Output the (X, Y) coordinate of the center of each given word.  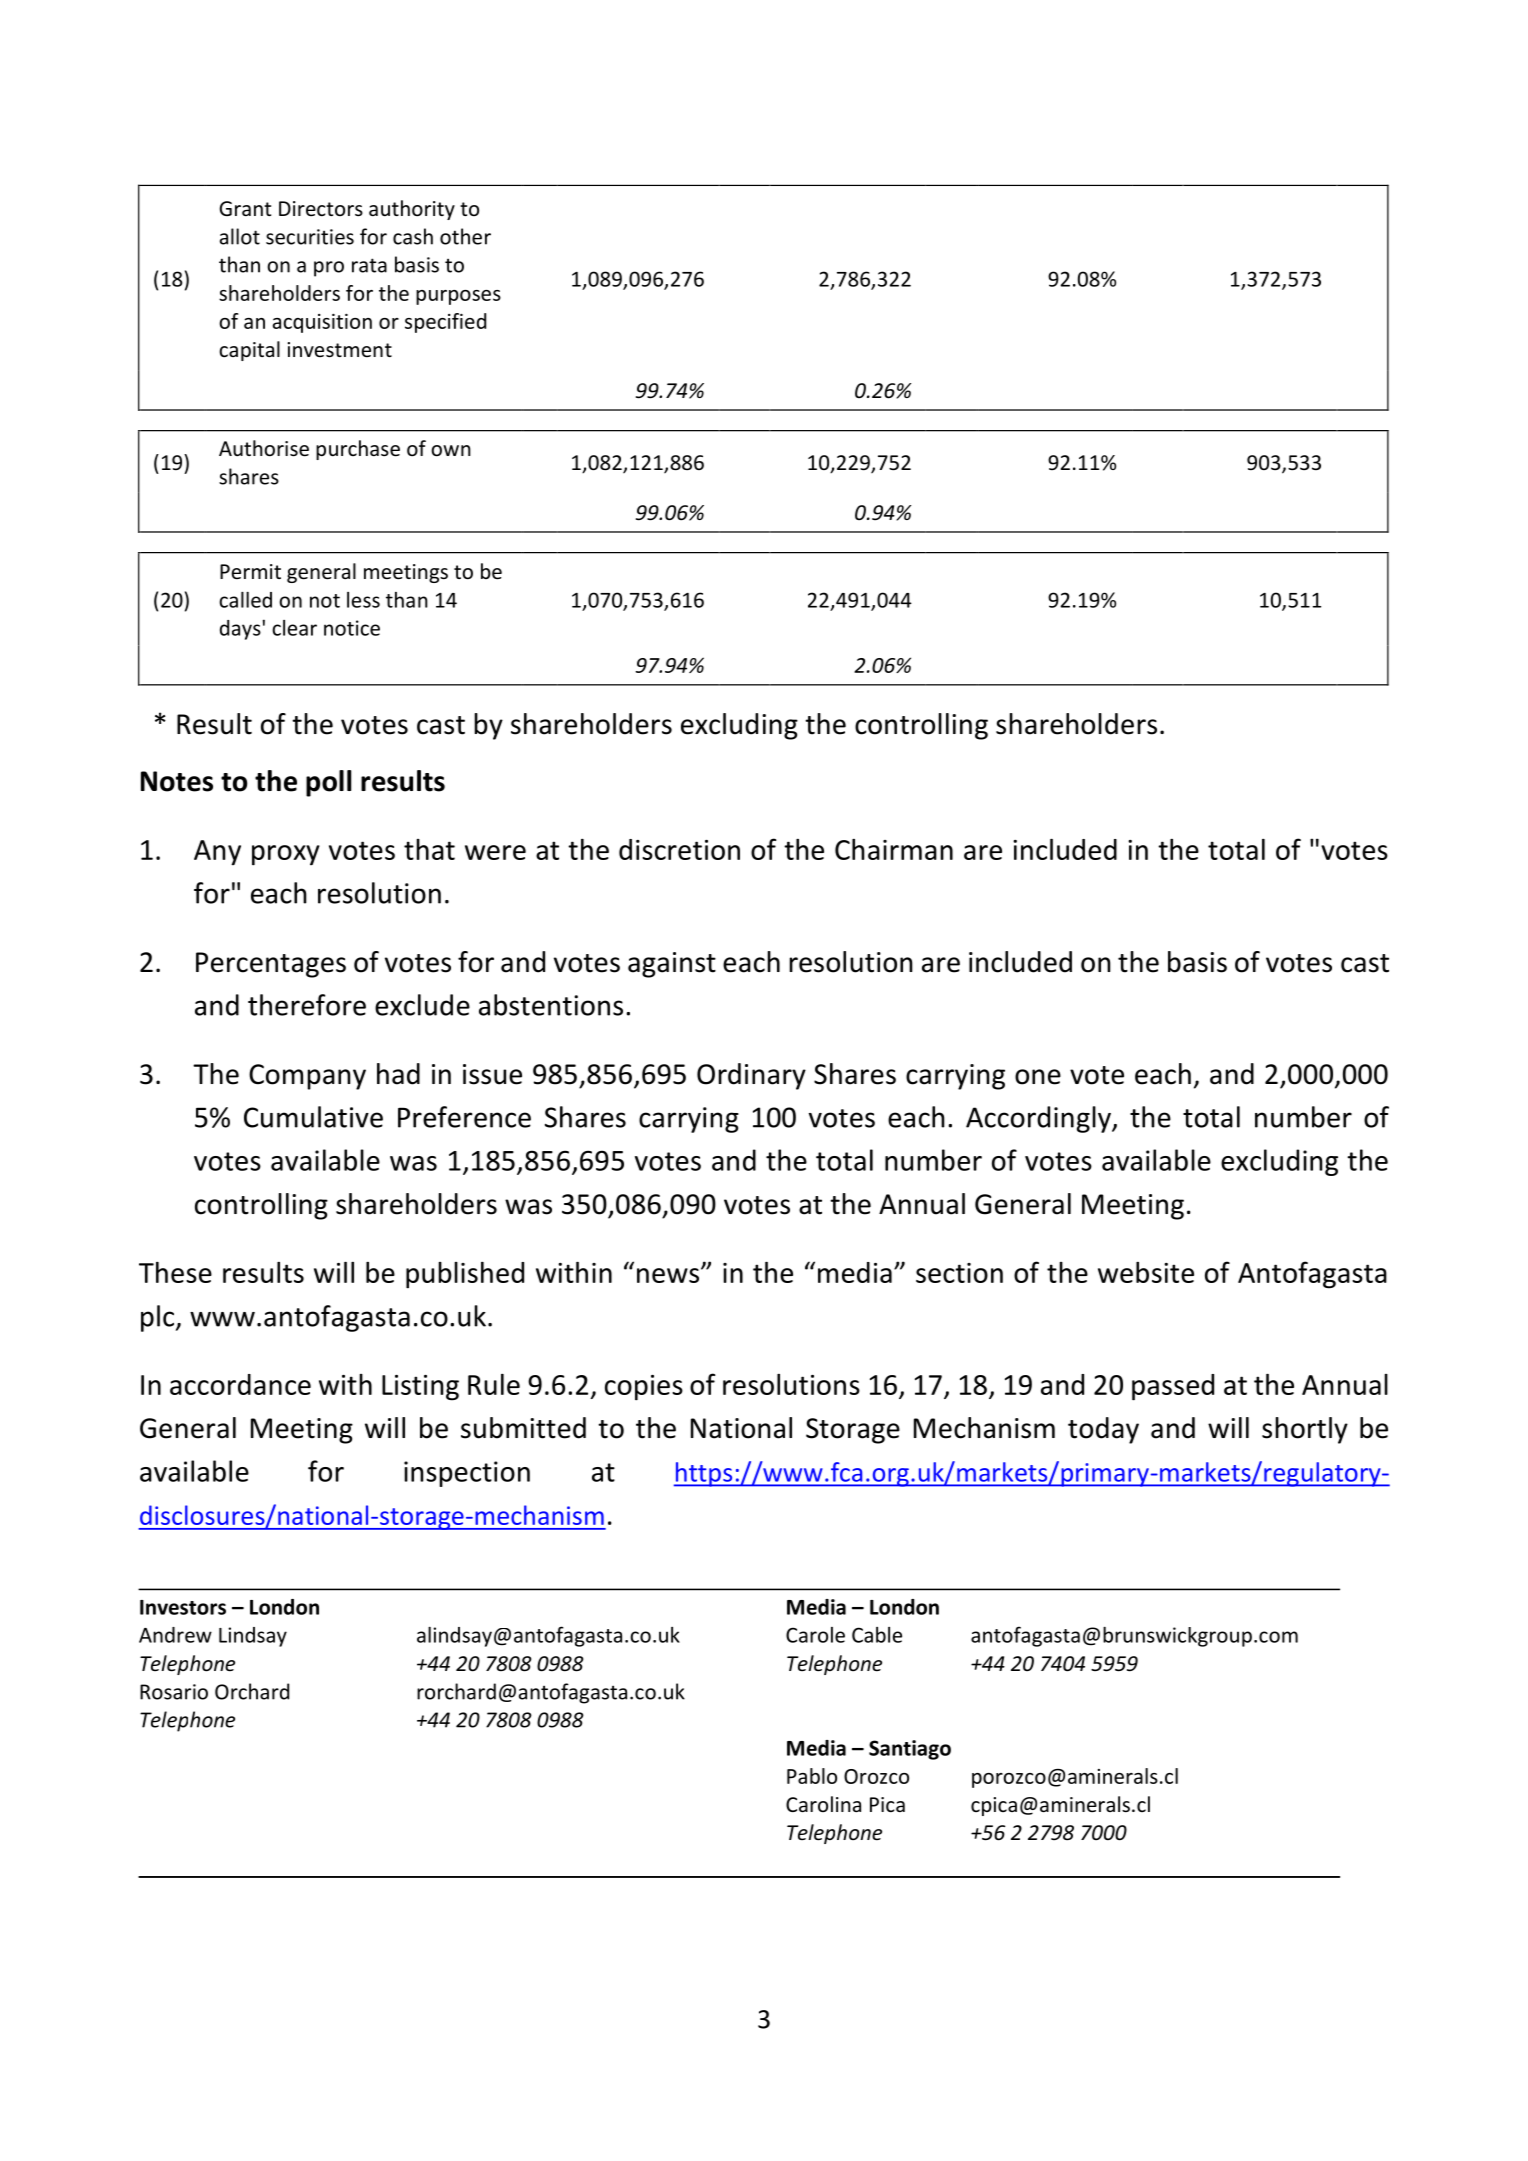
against (672, 965)
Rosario (174, 1692)
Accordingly (1039, 1119)
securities (310, 237)
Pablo (812, 1776)
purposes (458, 297)
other (465, 236)
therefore (307, 1005)
